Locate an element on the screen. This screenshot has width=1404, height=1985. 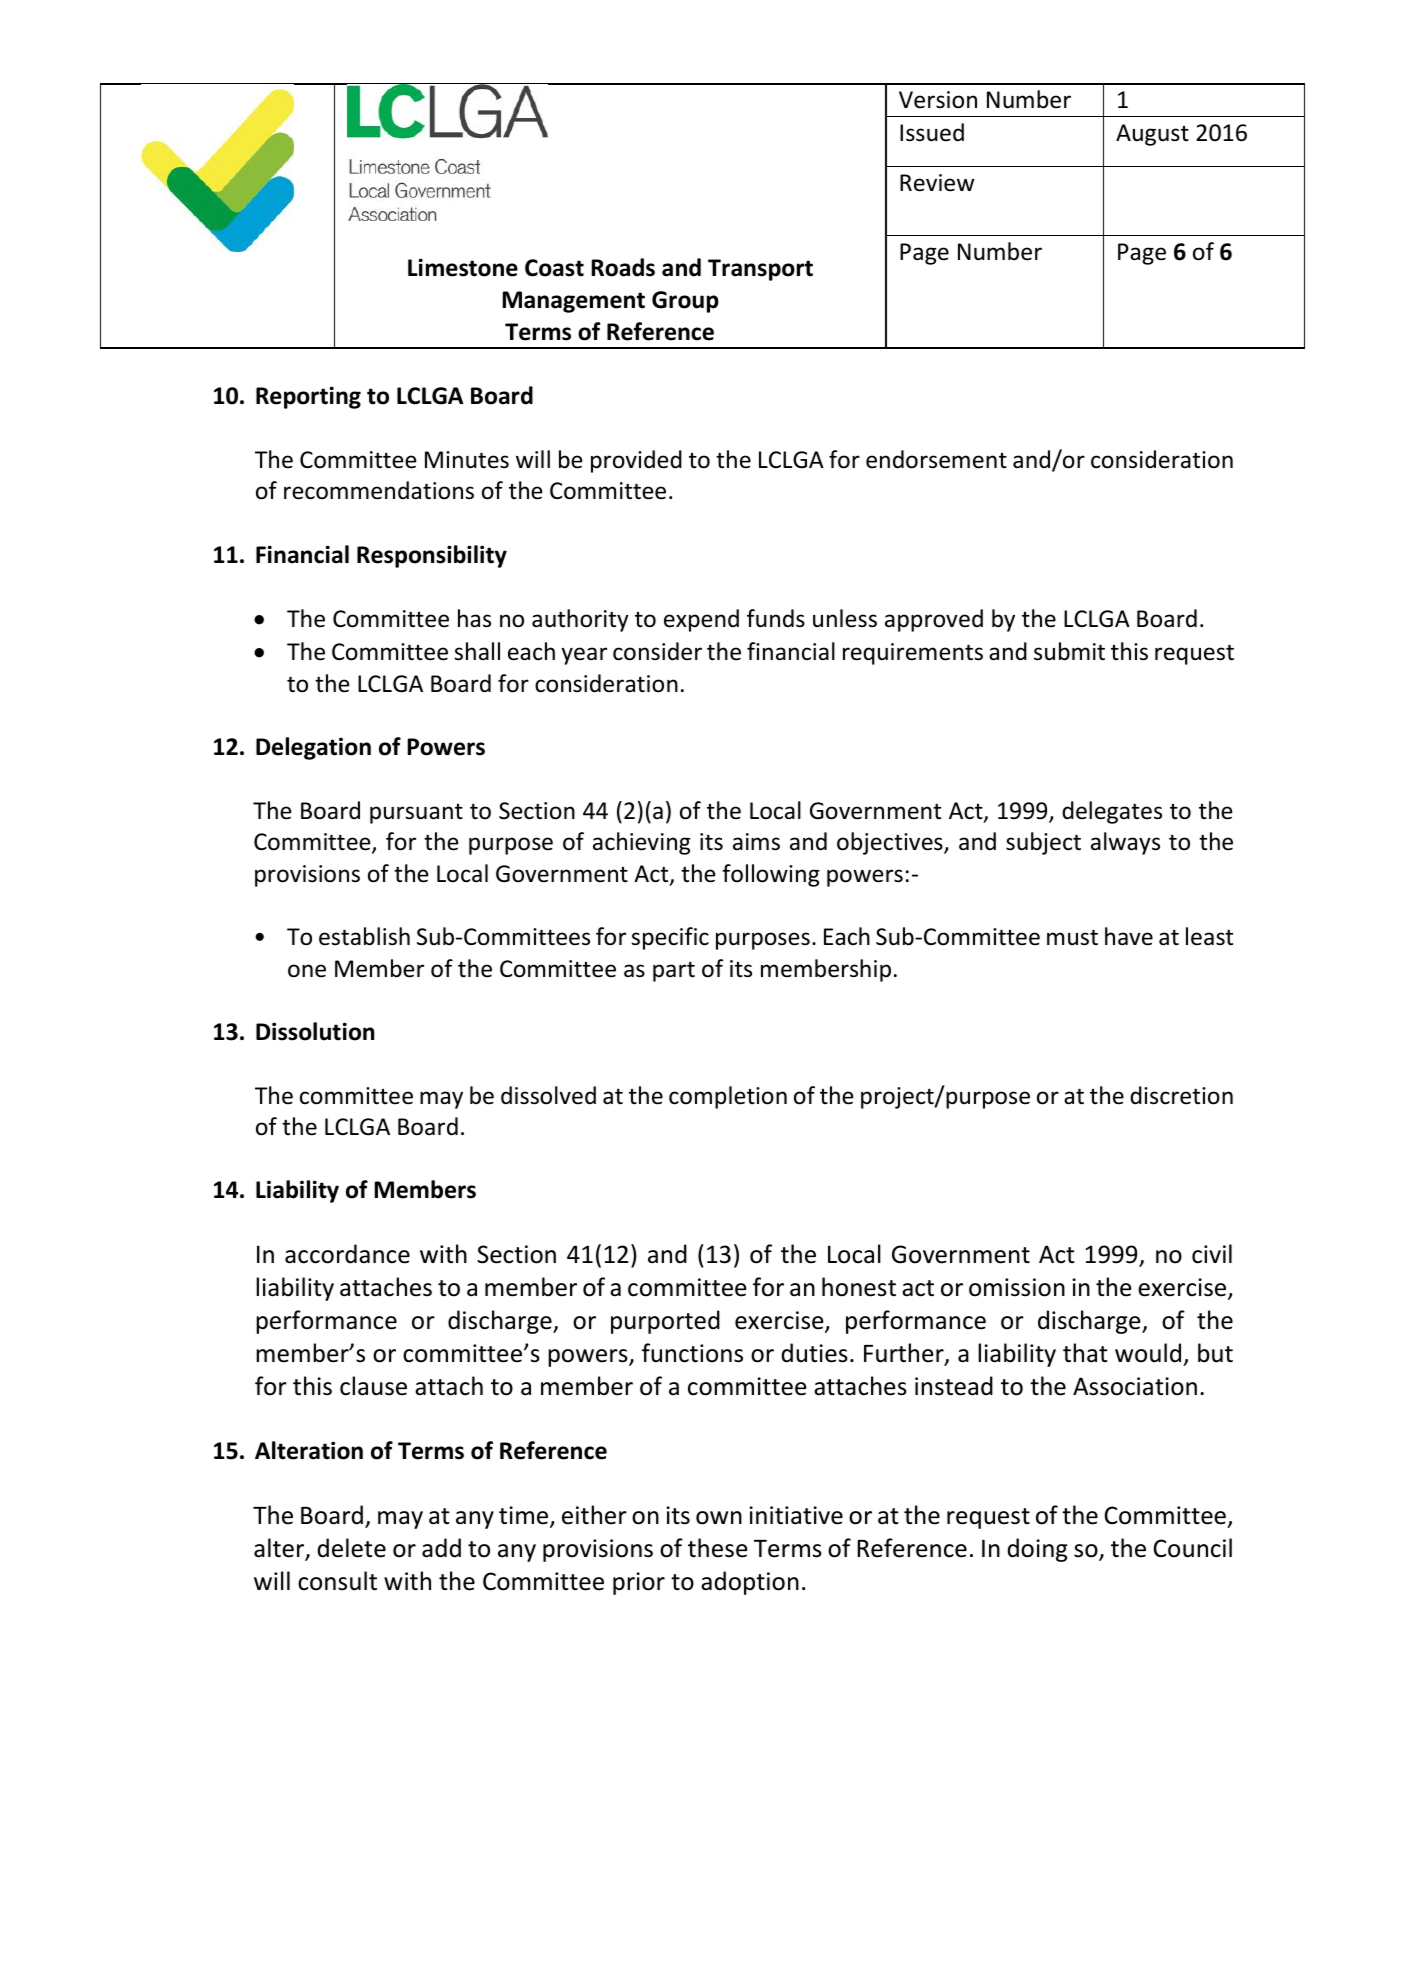
add is located at coordinates (441, 1548).
